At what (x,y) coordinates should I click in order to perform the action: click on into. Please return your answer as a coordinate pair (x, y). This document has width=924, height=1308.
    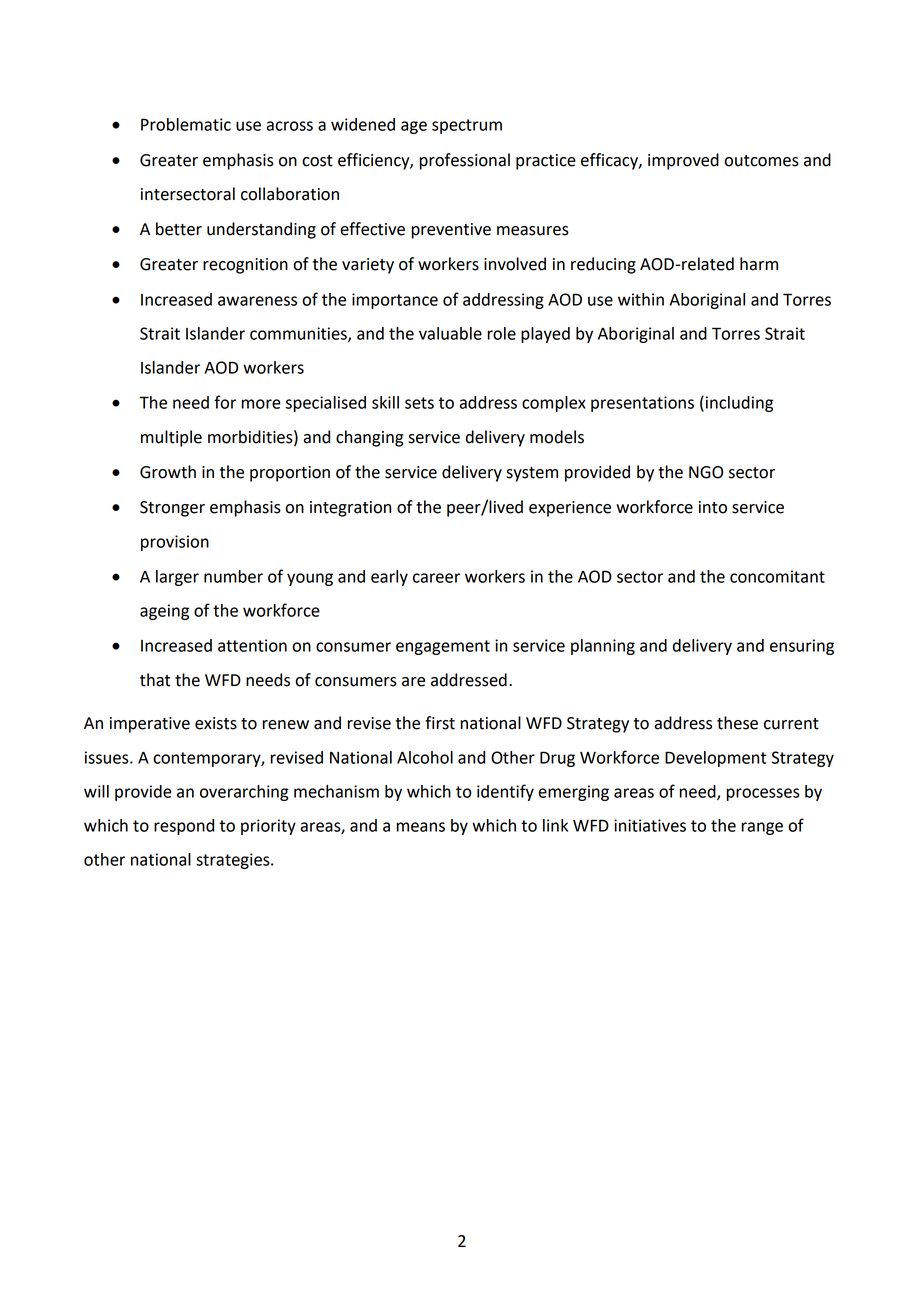
    Looking at the image, I should click on (713, 507).
